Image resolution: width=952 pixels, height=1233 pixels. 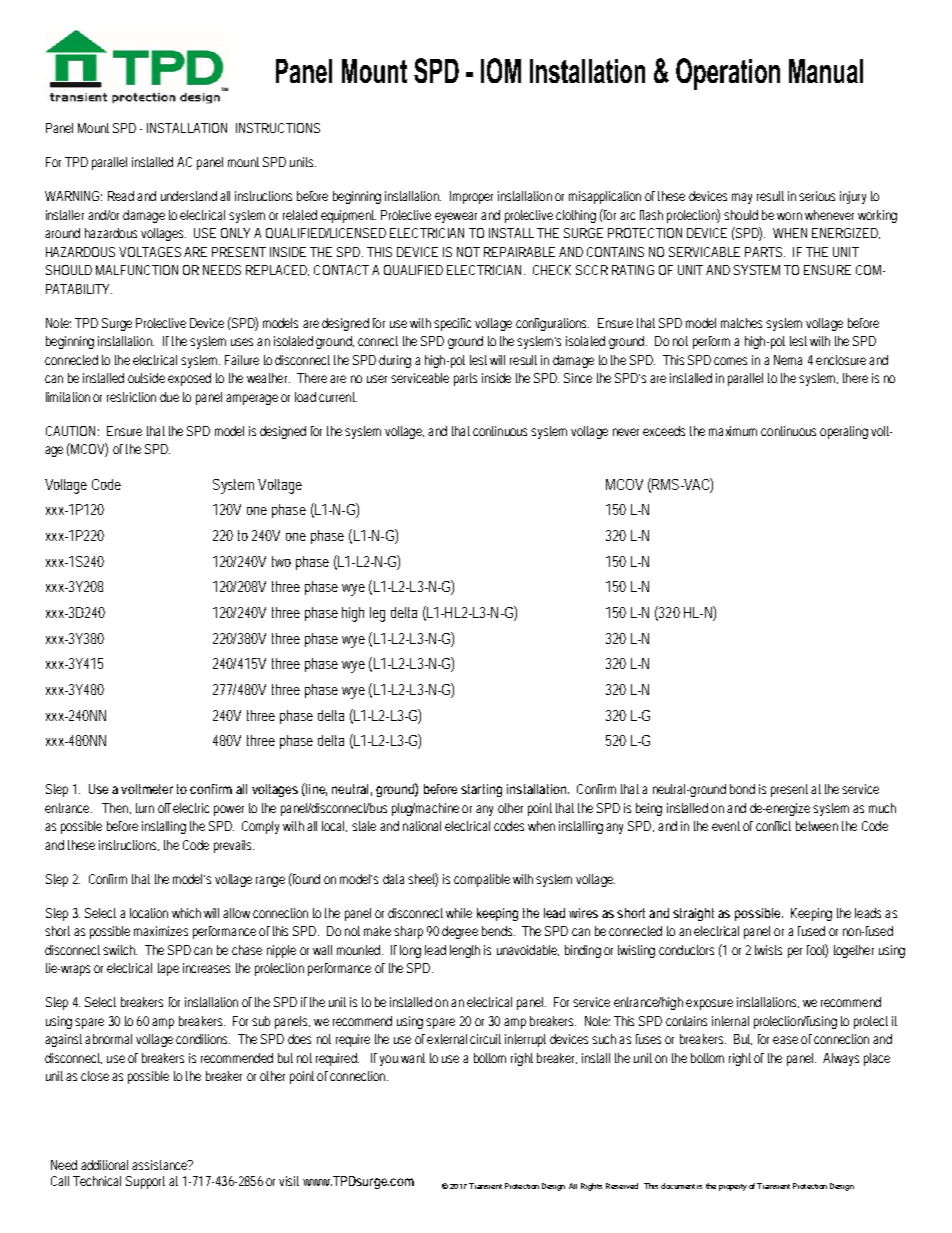 What do you see at coordinates (145, 808) in the document?
I see `turn` at bounding box center [145, 808].
